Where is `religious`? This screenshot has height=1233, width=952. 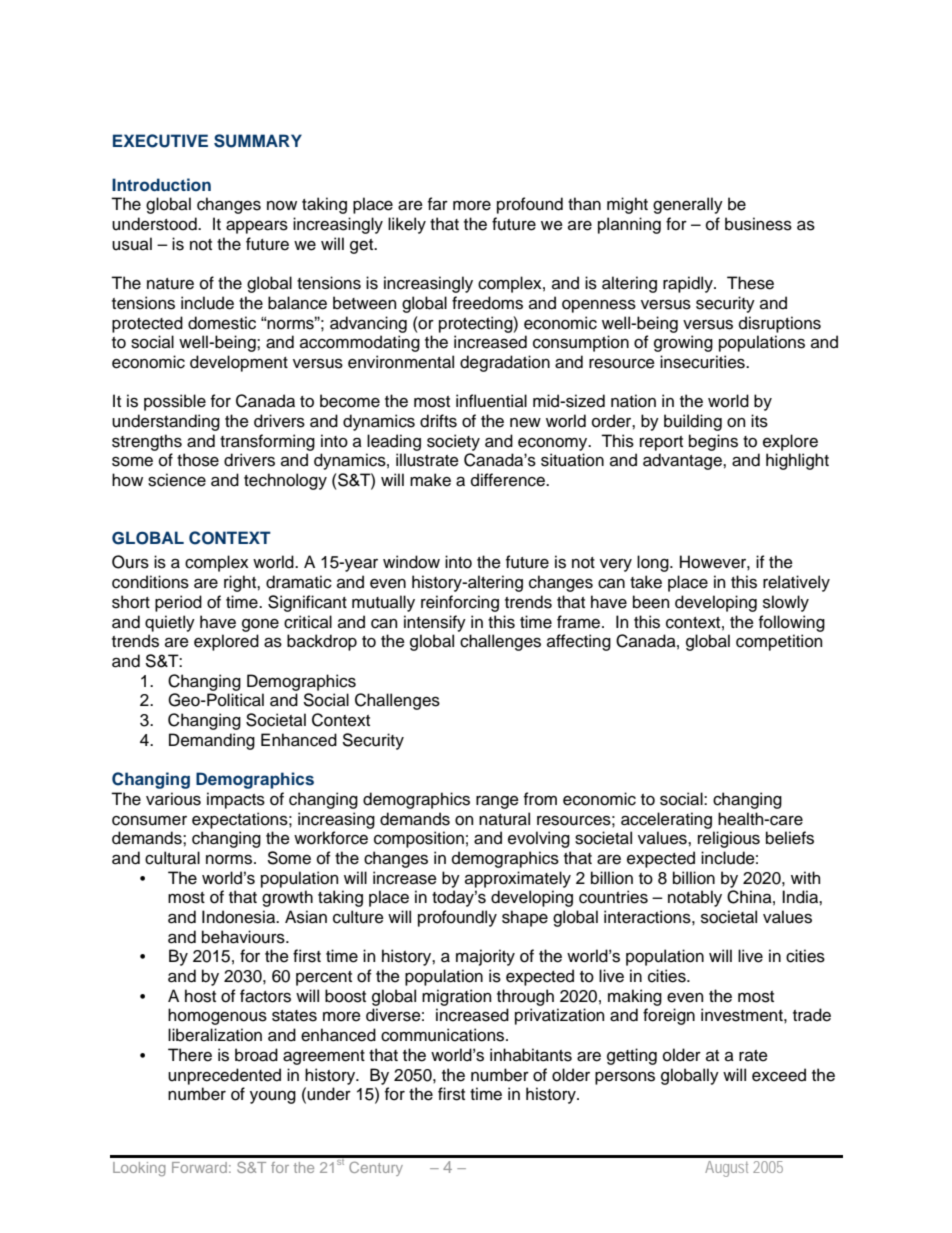 religious is located at coordinates (729, 839).
